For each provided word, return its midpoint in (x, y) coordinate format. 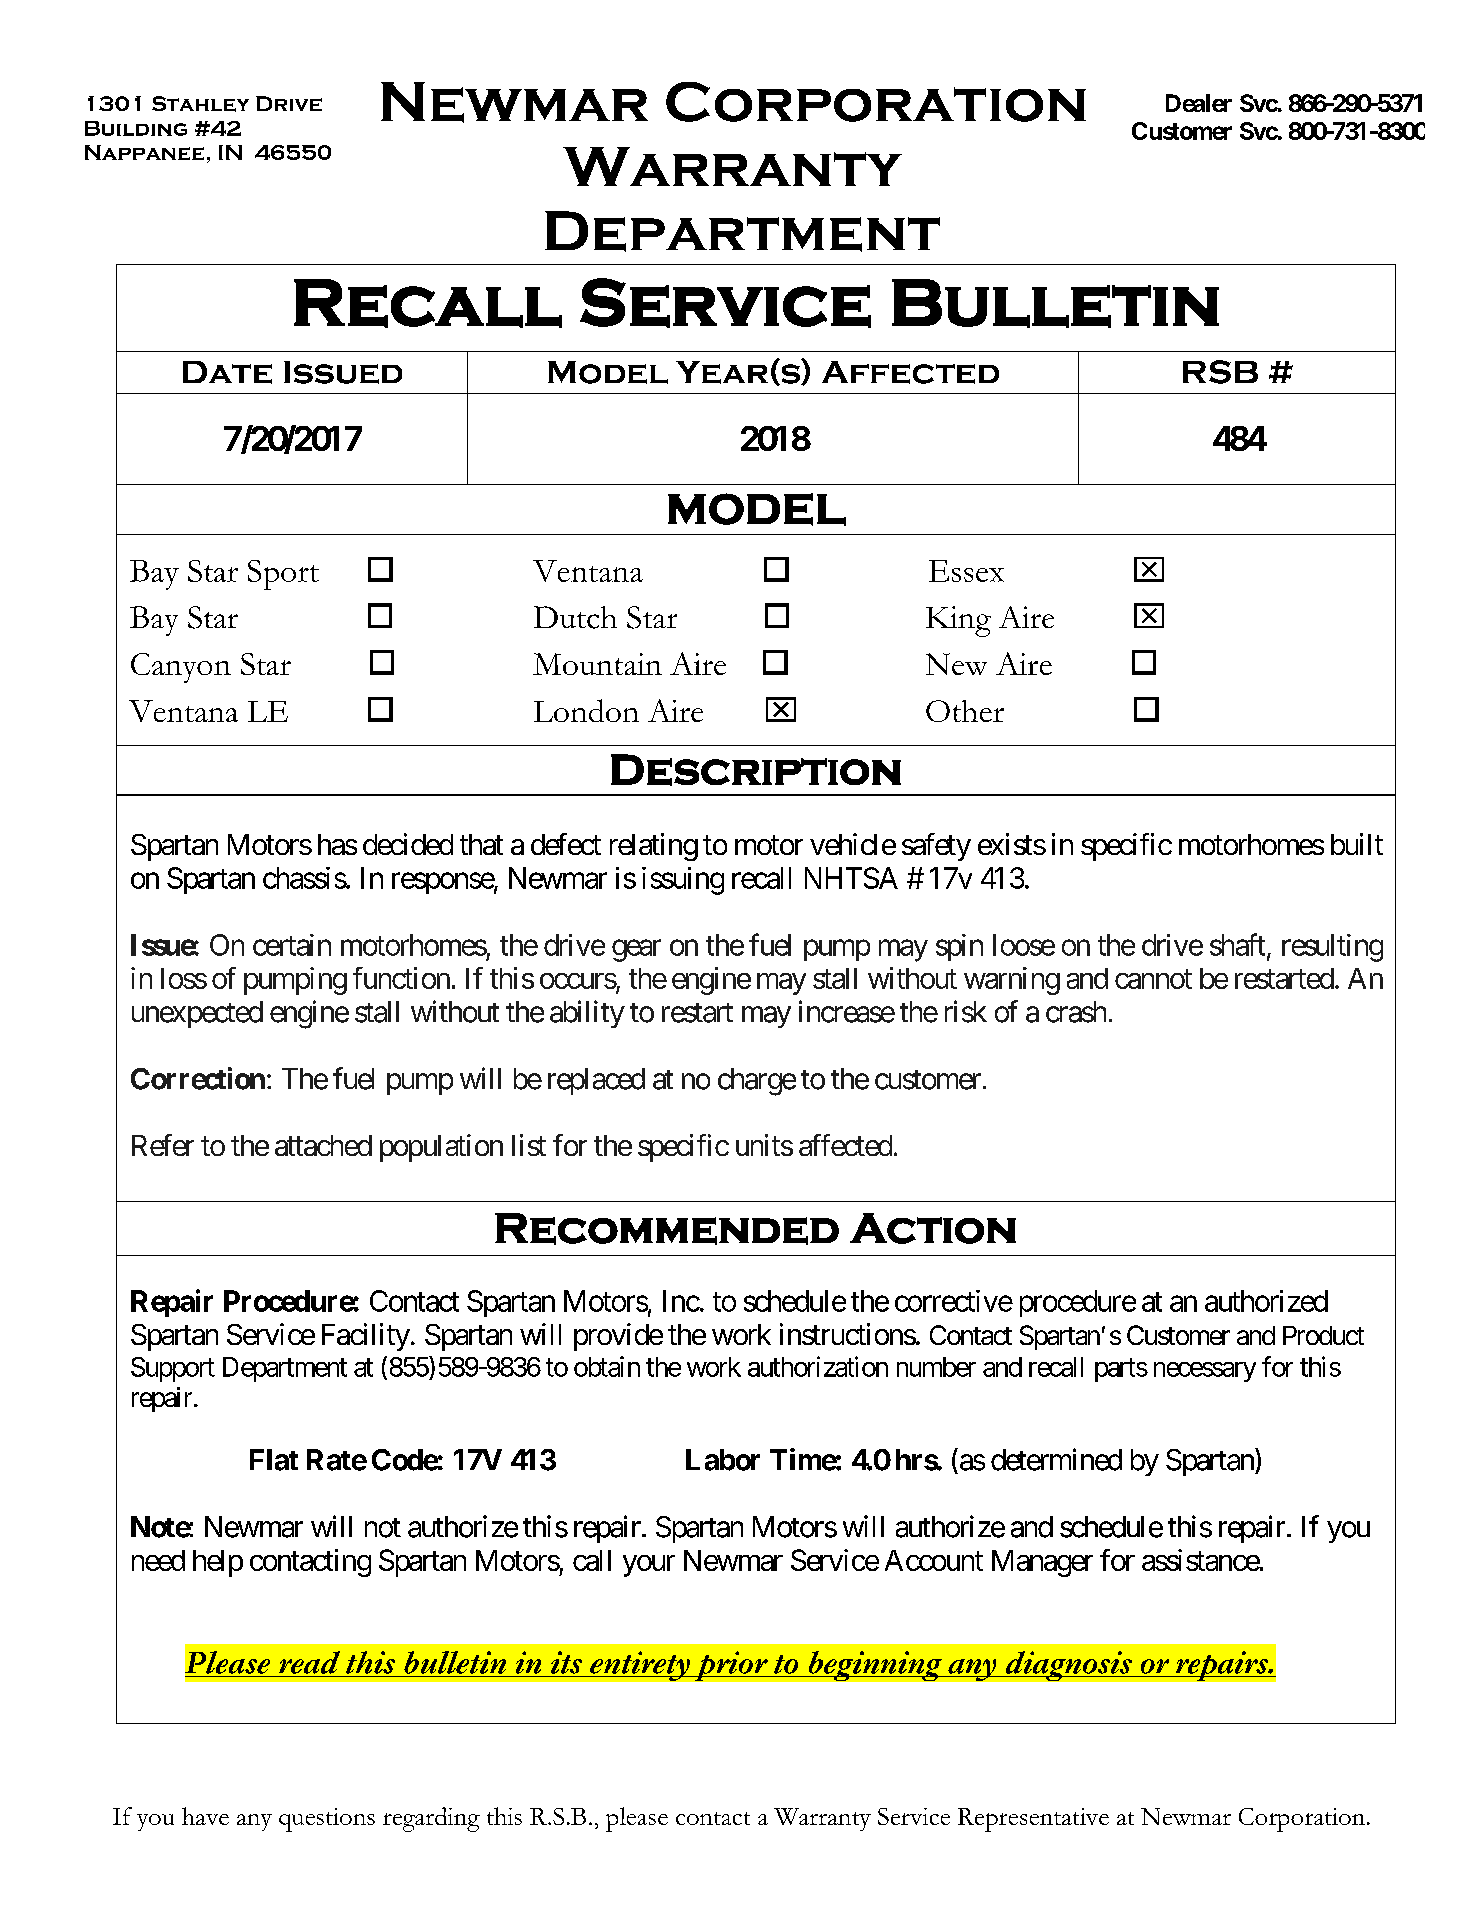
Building (136, 128)
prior (731, 1666)
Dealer (1199, 103)
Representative (1033, 1820)
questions (327, 1820)
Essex (966, 571)
